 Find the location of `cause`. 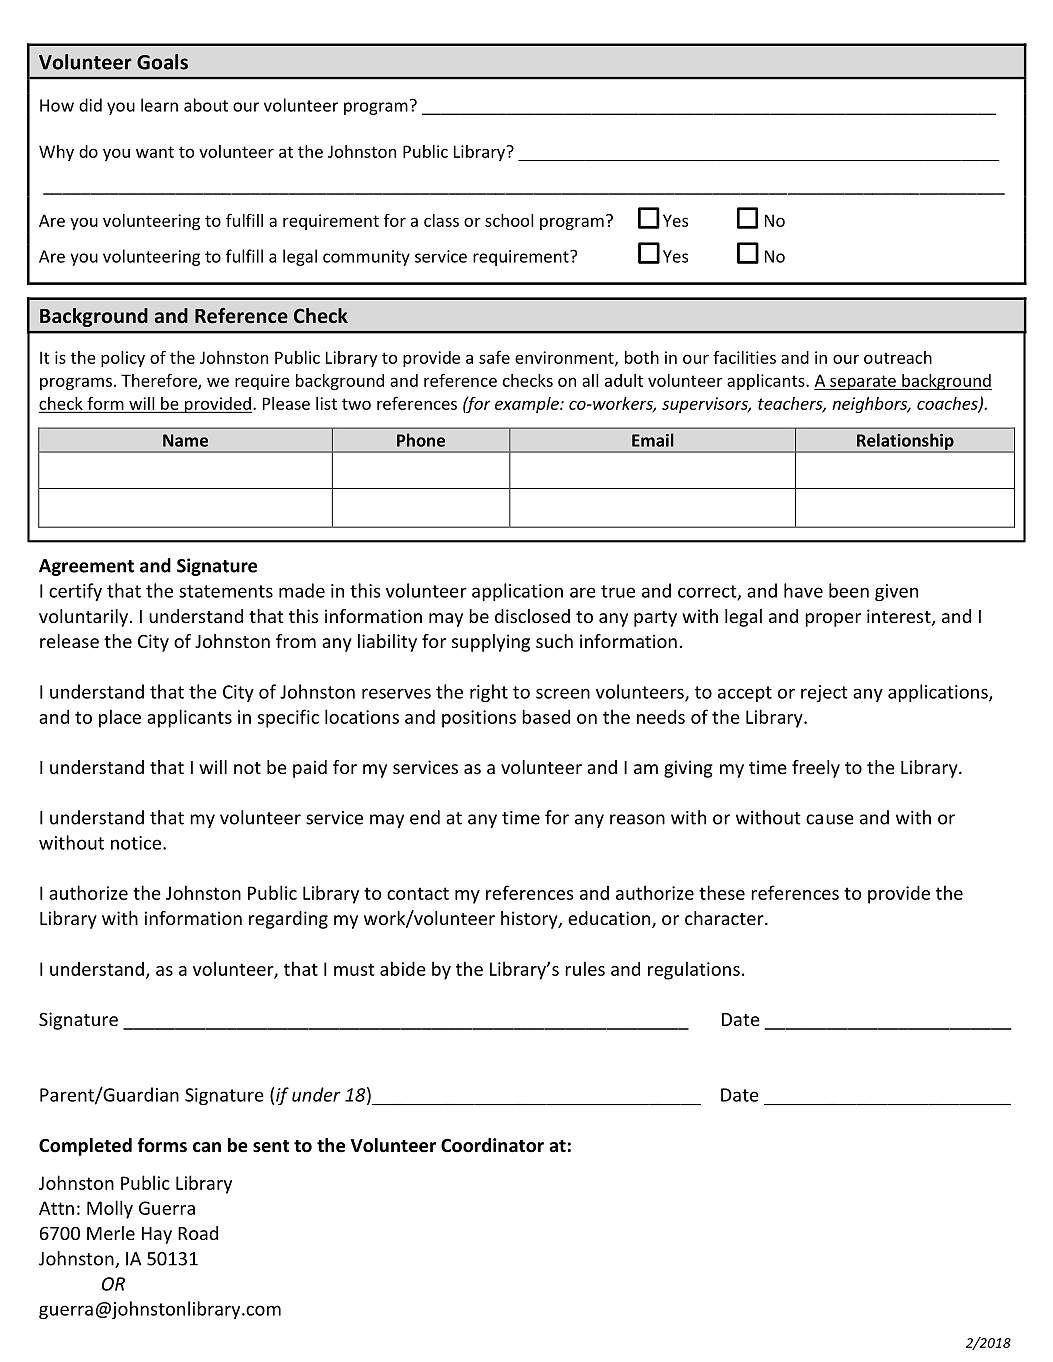

cause is located at coordinates (830, 819).
